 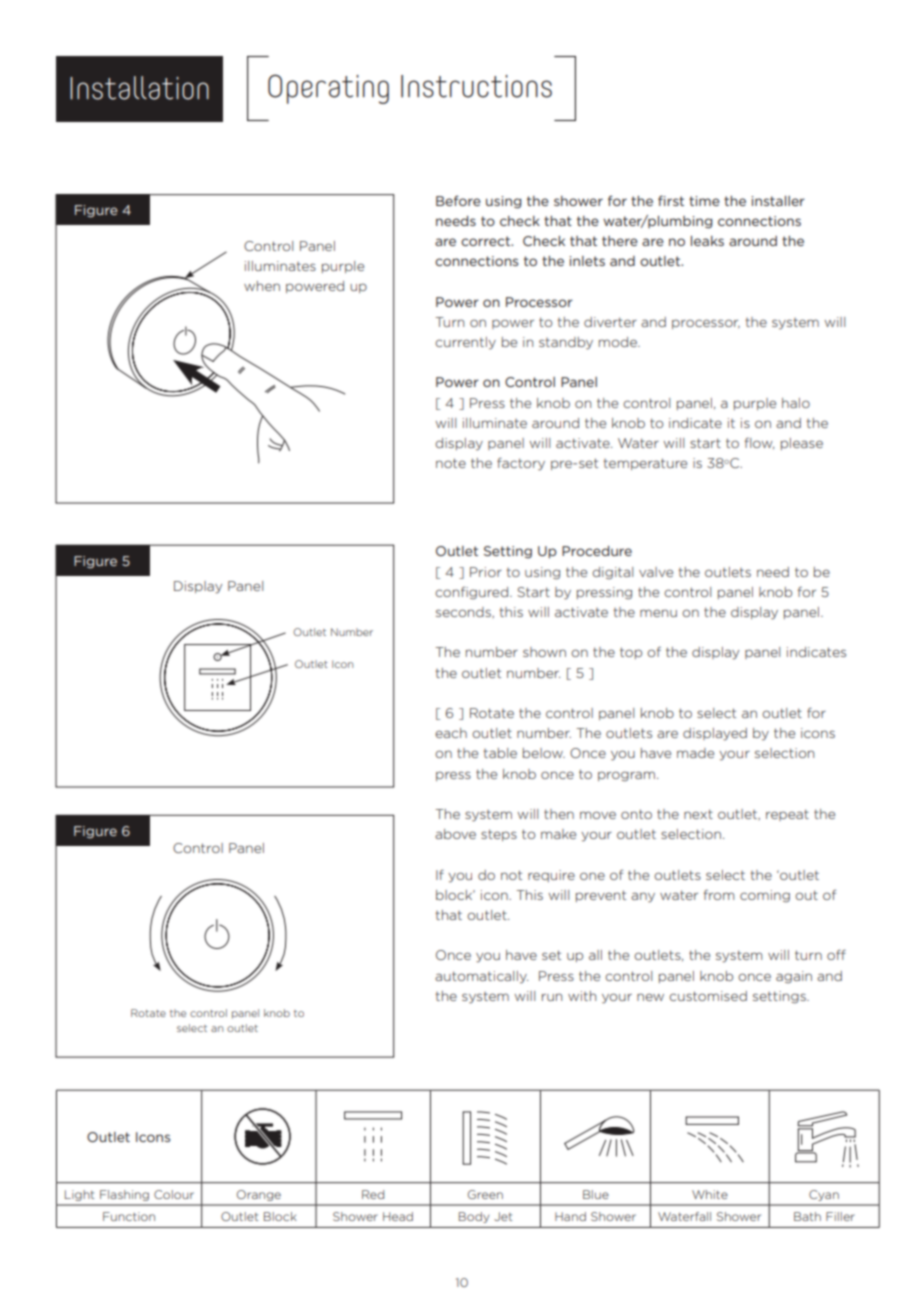 I want to click on Instructions, so click(x=476, y=86).
